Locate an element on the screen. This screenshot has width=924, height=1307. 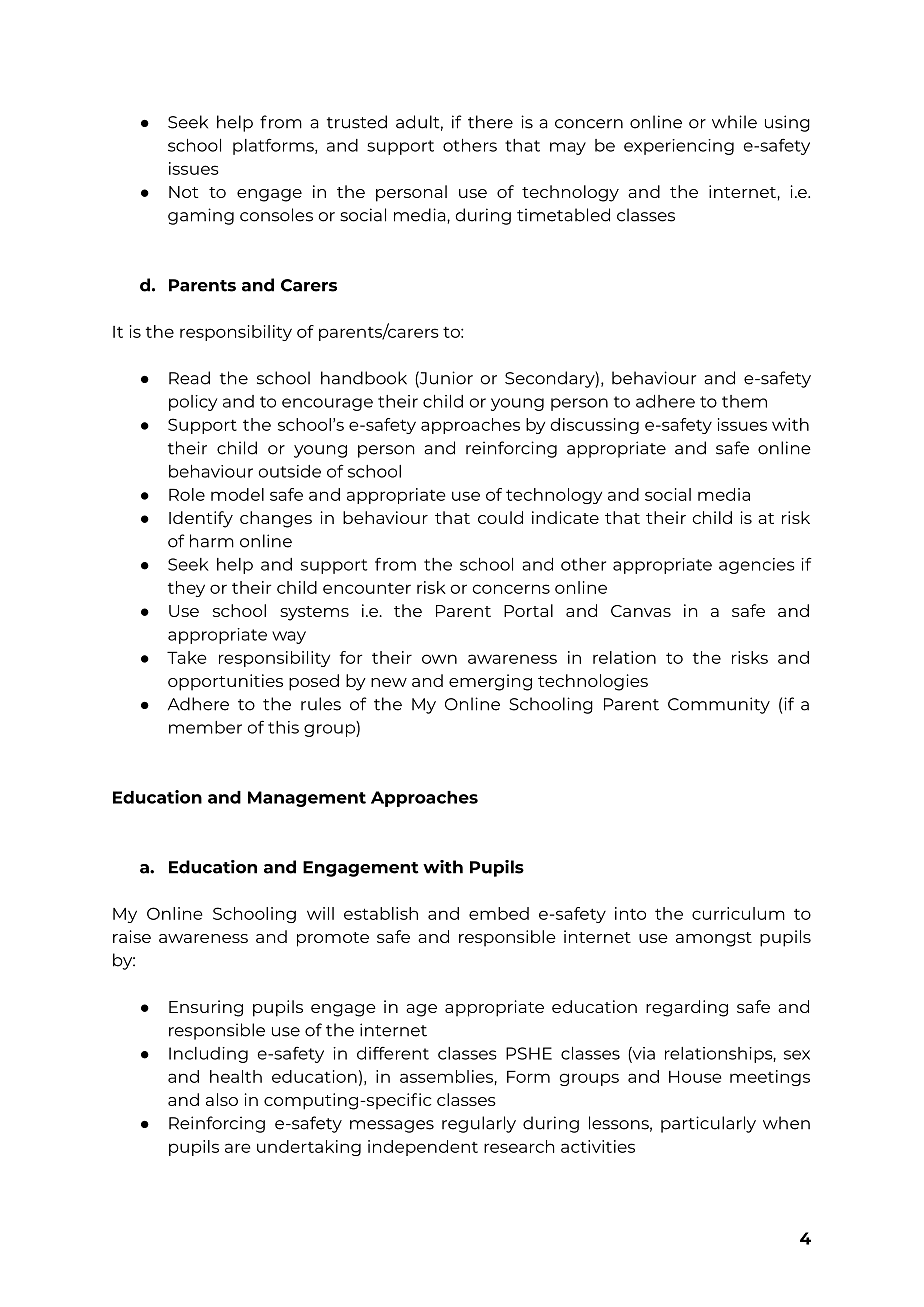
amongst is located at coordinates (714, 939).
